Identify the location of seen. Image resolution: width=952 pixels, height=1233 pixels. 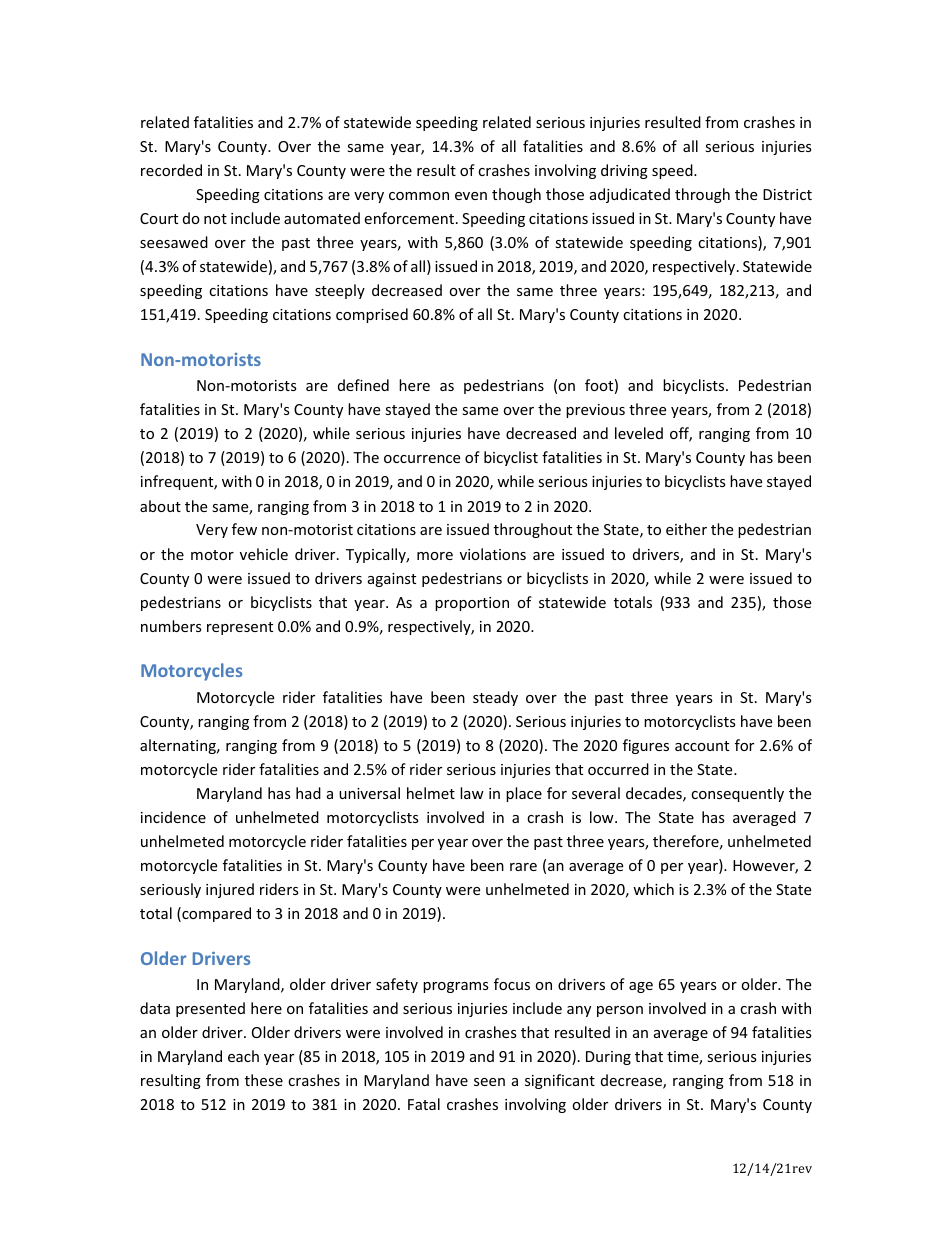
(489, 1082).
